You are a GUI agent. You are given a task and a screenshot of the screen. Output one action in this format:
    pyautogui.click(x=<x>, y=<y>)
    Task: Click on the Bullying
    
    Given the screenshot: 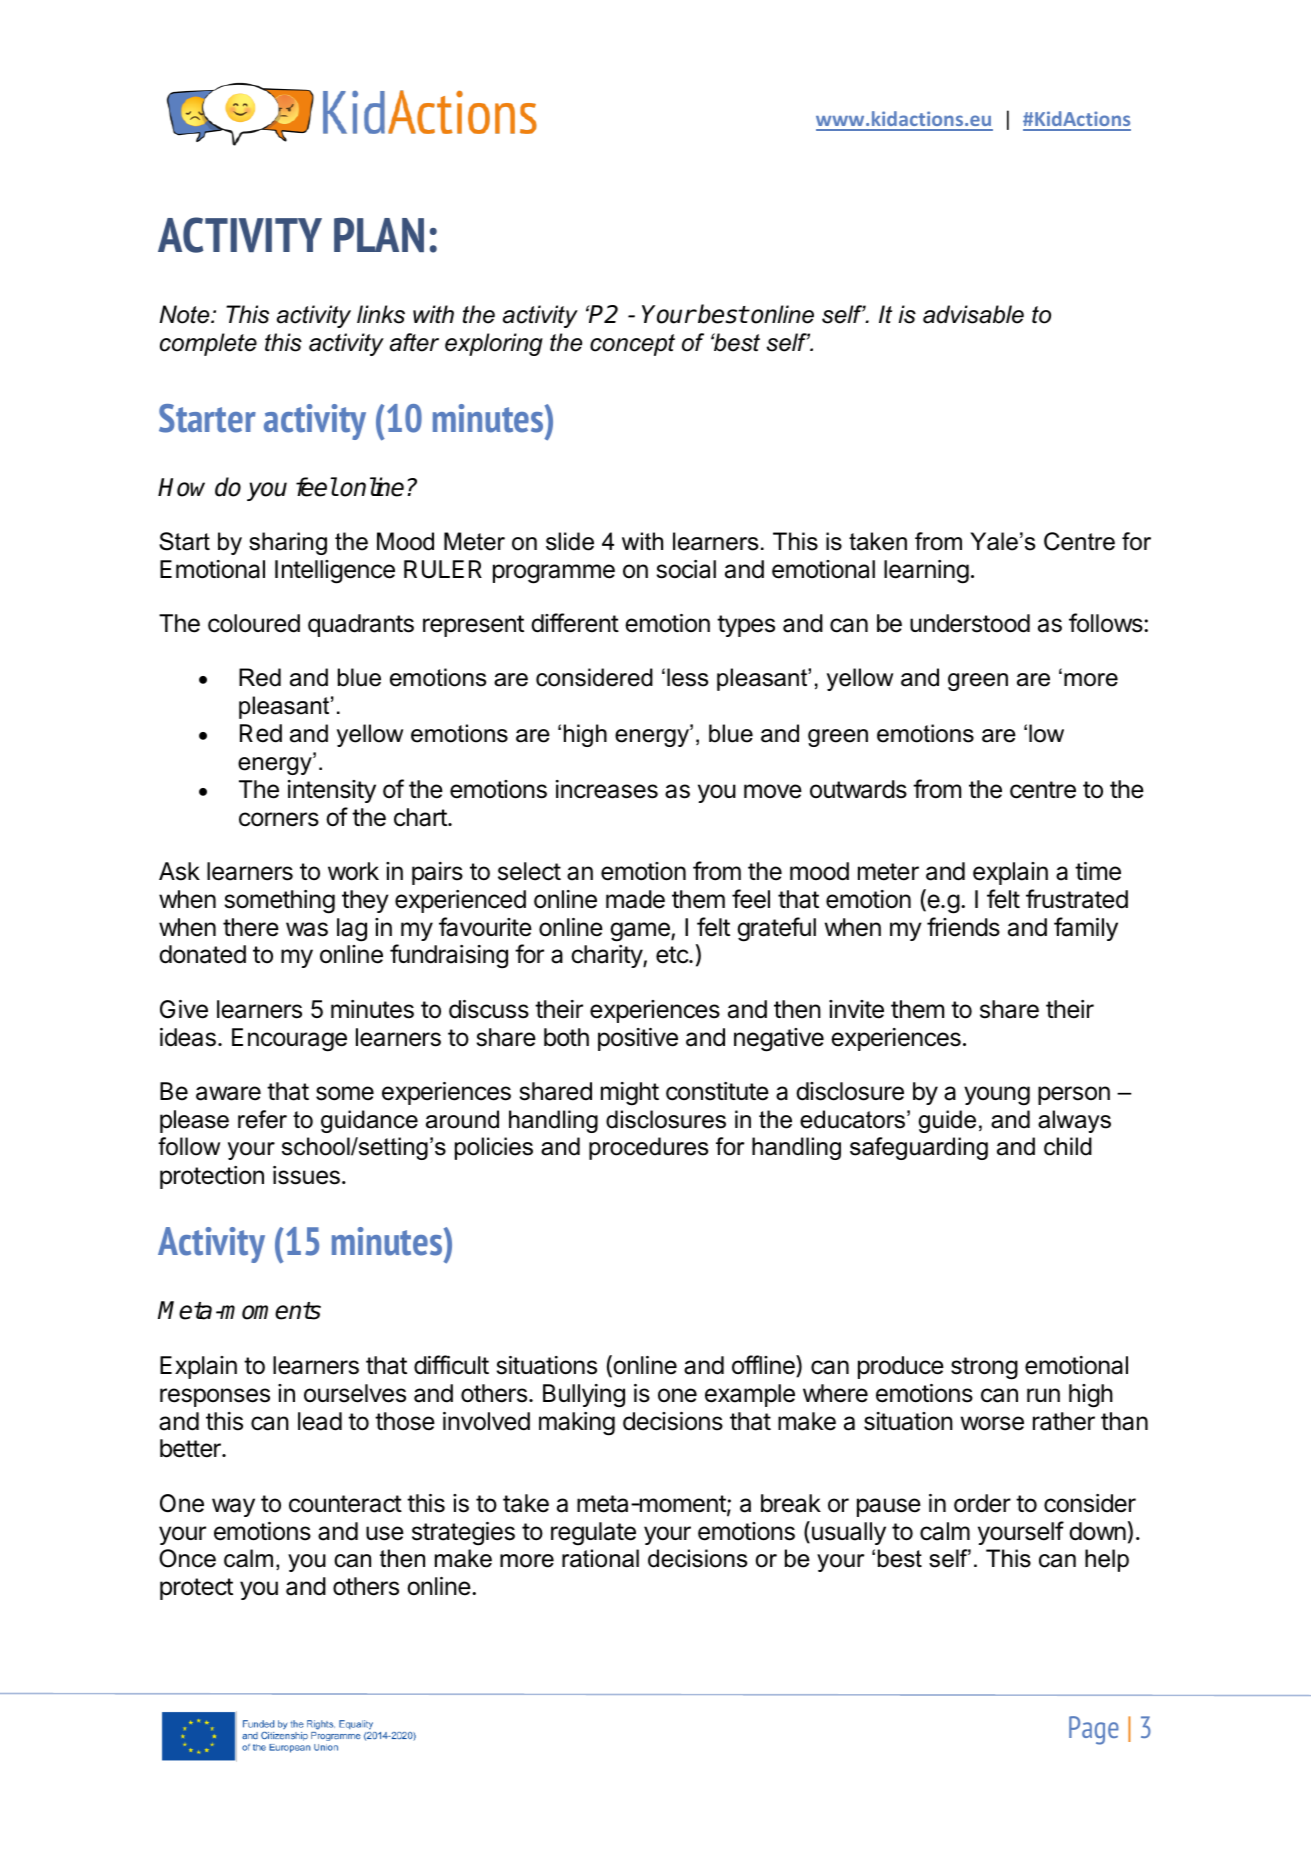 What is the action you would take?
    pyautogui.click(x=584, y=1396)
